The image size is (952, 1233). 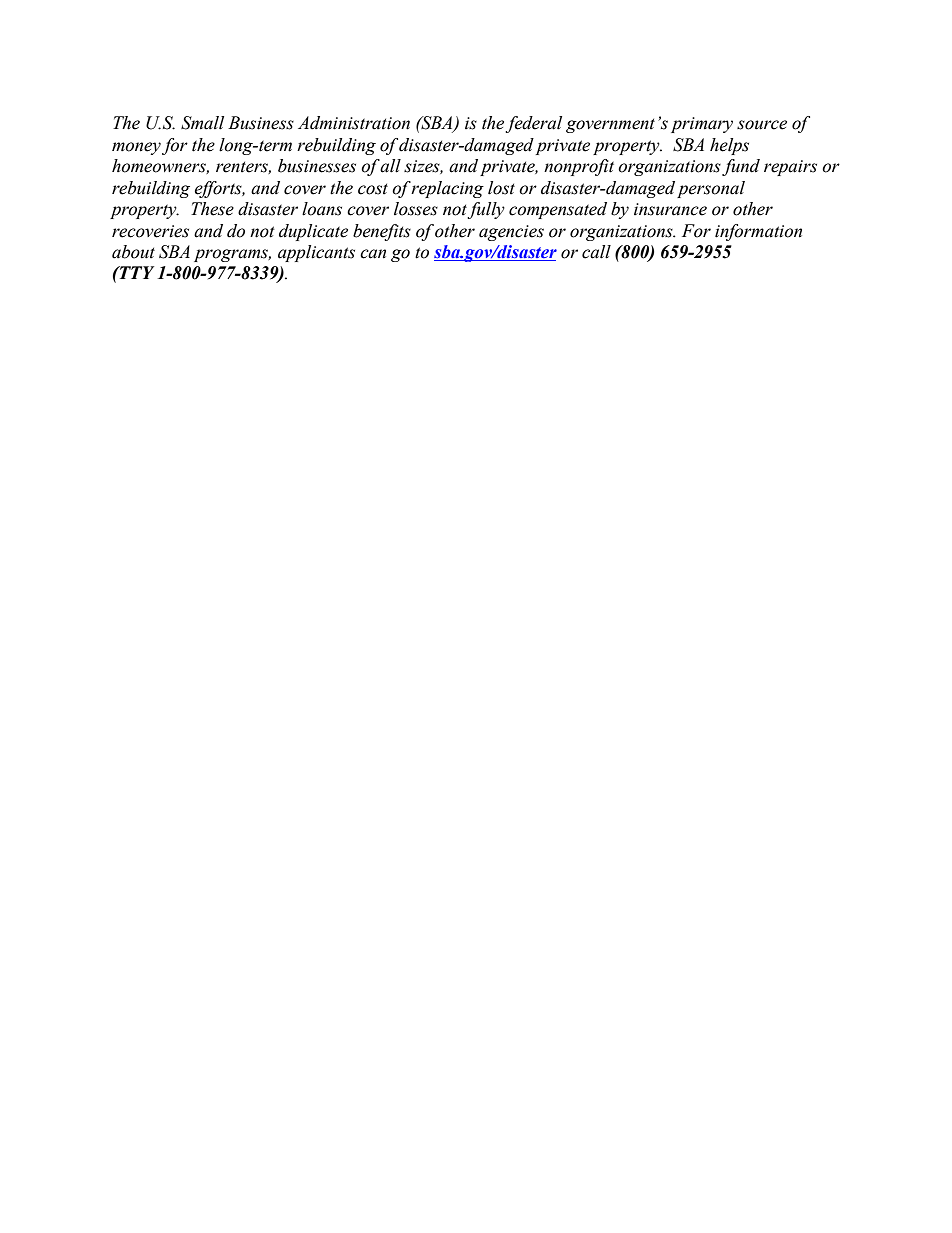 I want to click on fund, so click(x=741, y=167).
